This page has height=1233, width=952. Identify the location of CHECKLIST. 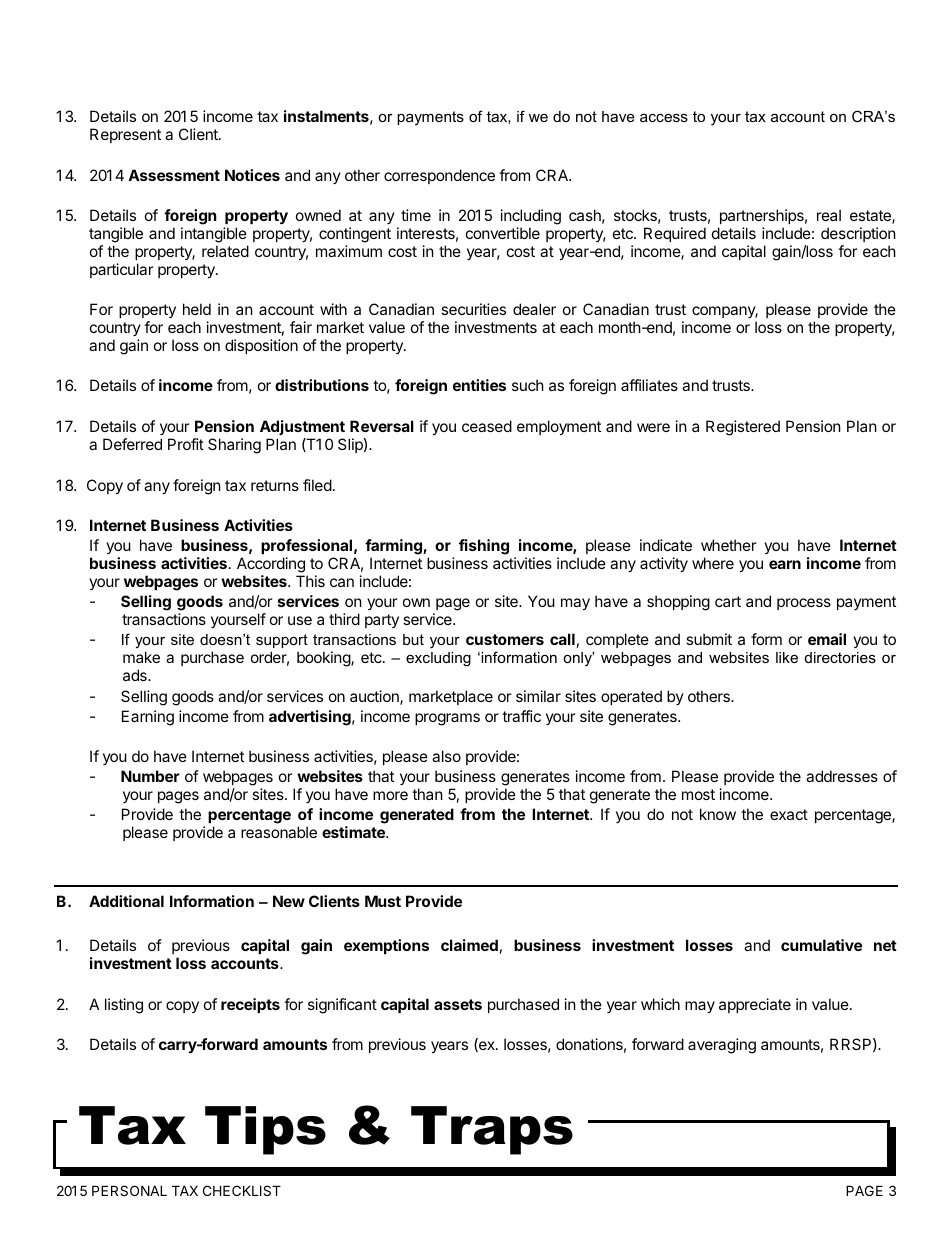
(242, 1190).
